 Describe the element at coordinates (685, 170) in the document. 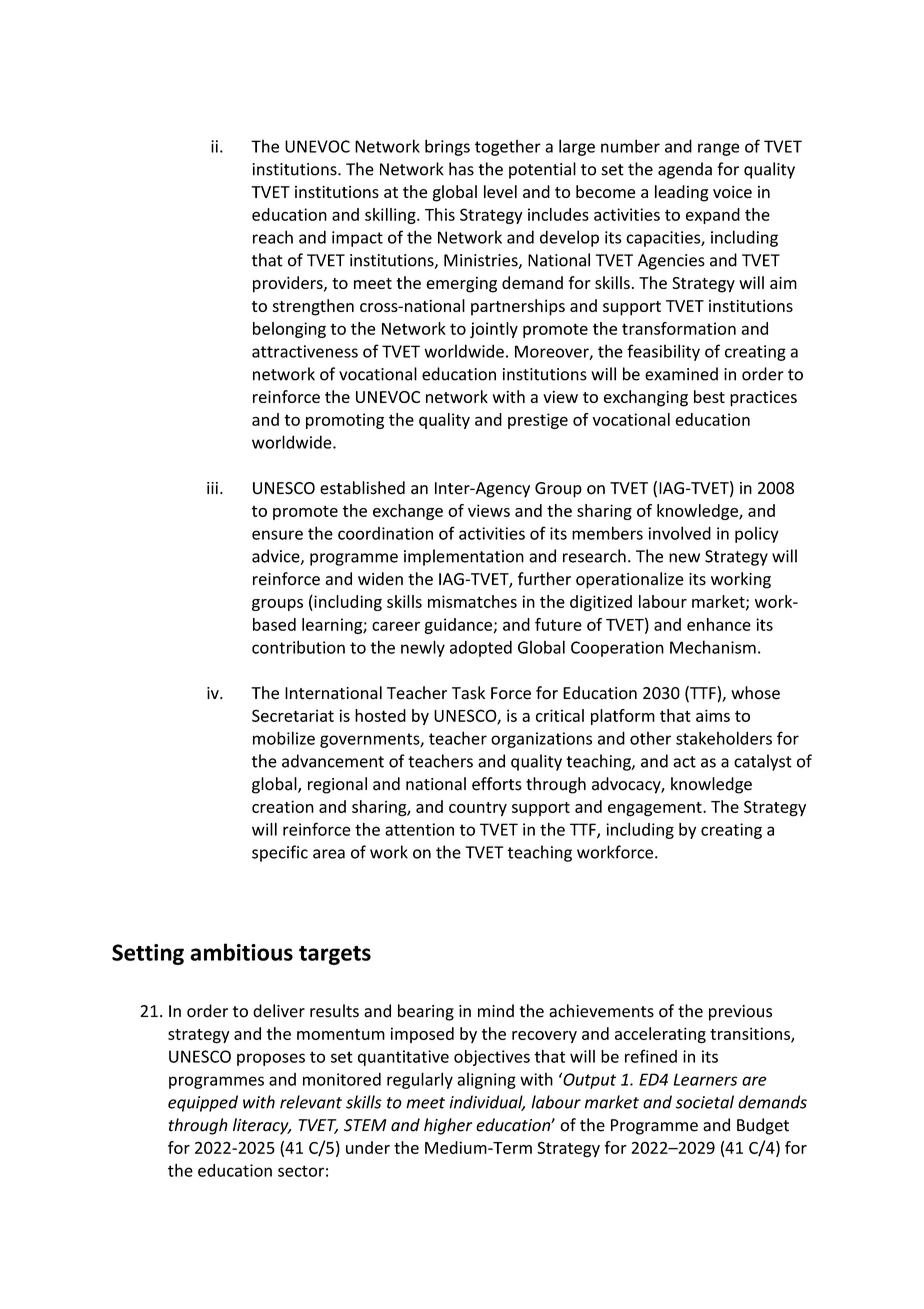

I see `agenda` at that location.
